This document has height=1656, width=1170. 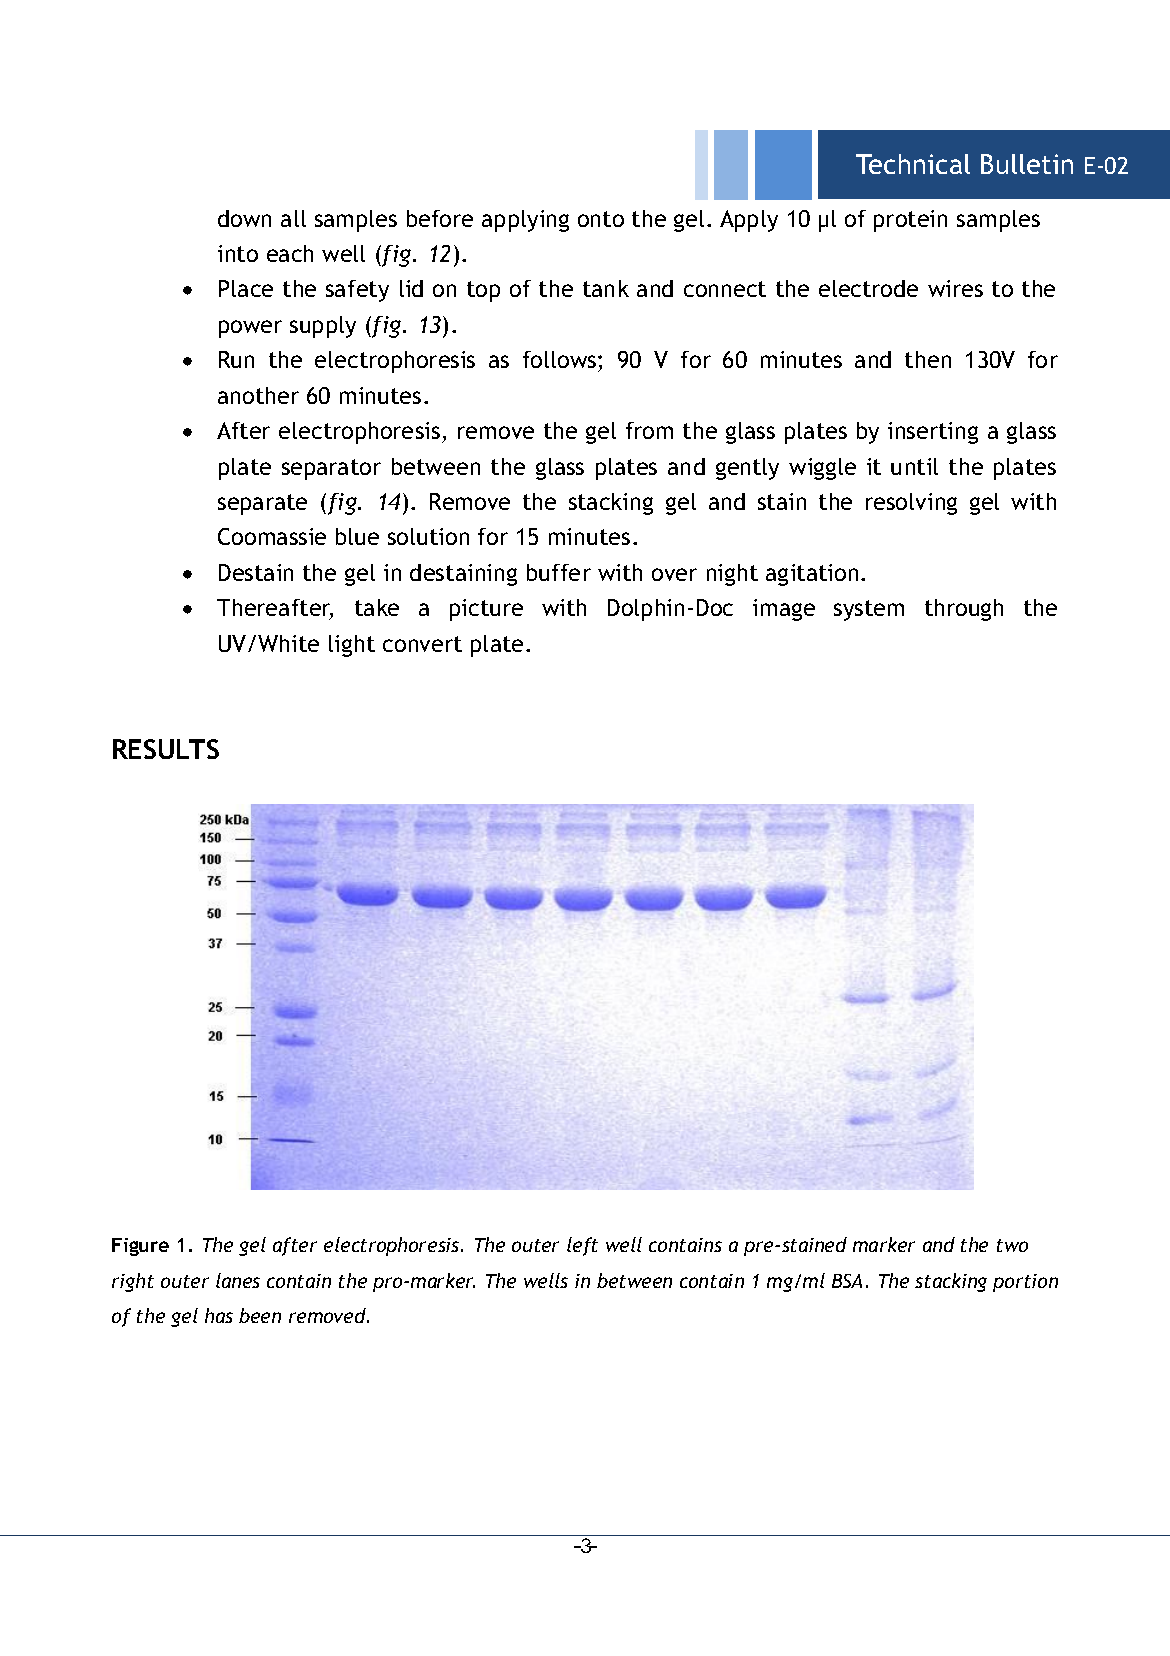 I want to click on left, so click(x=582, y=1246).
